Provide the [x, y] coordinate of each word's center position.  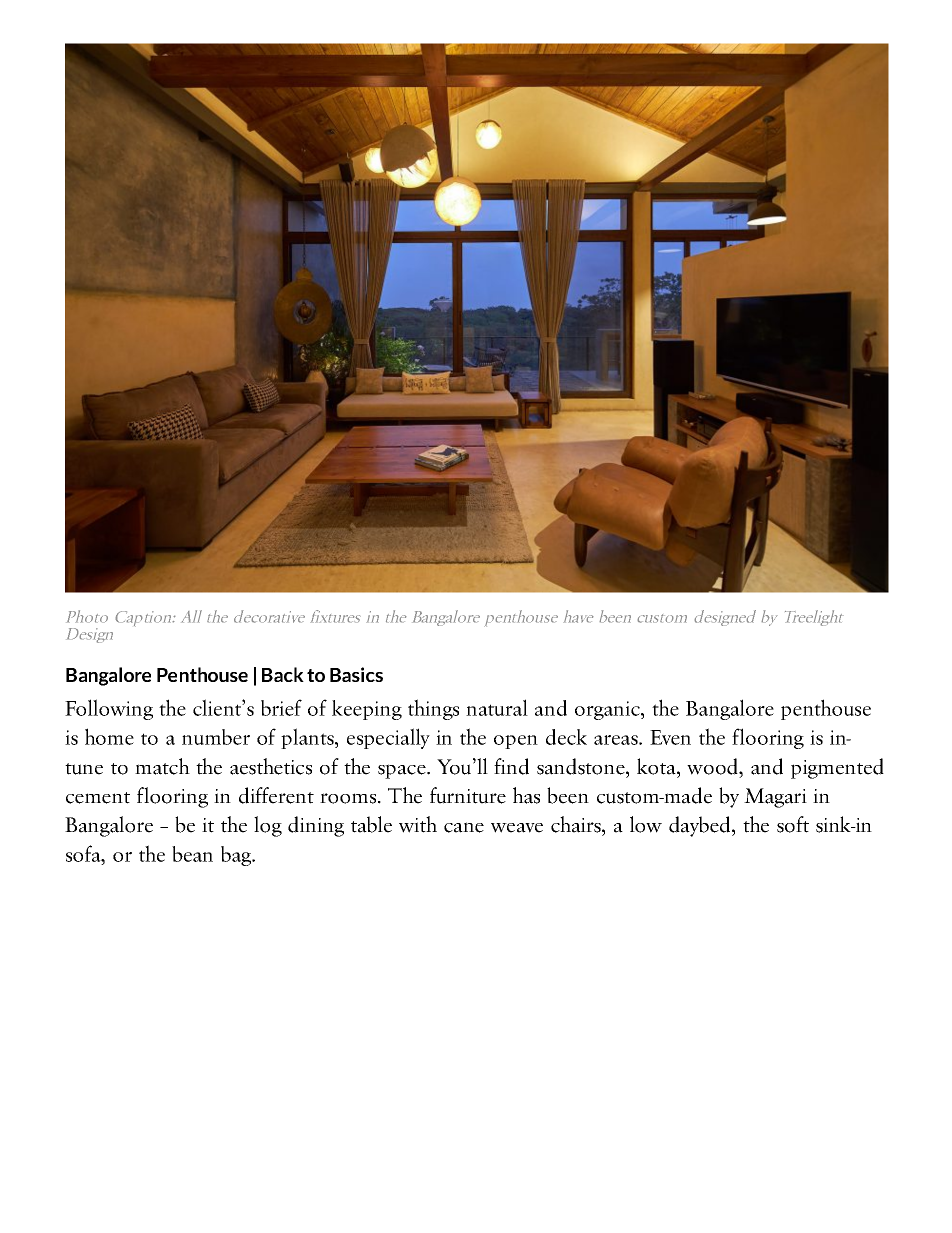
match [162, 766]
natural [497, 707]
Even [670, 737]
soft [793, 824]
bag [237, 856]
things [433, 709]
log [268, 826]
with [418, 824]
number [216, 737]
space [403, 771]
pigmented [837, 768]
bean [192, 854]
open [516, 742]
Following [109, 709]
